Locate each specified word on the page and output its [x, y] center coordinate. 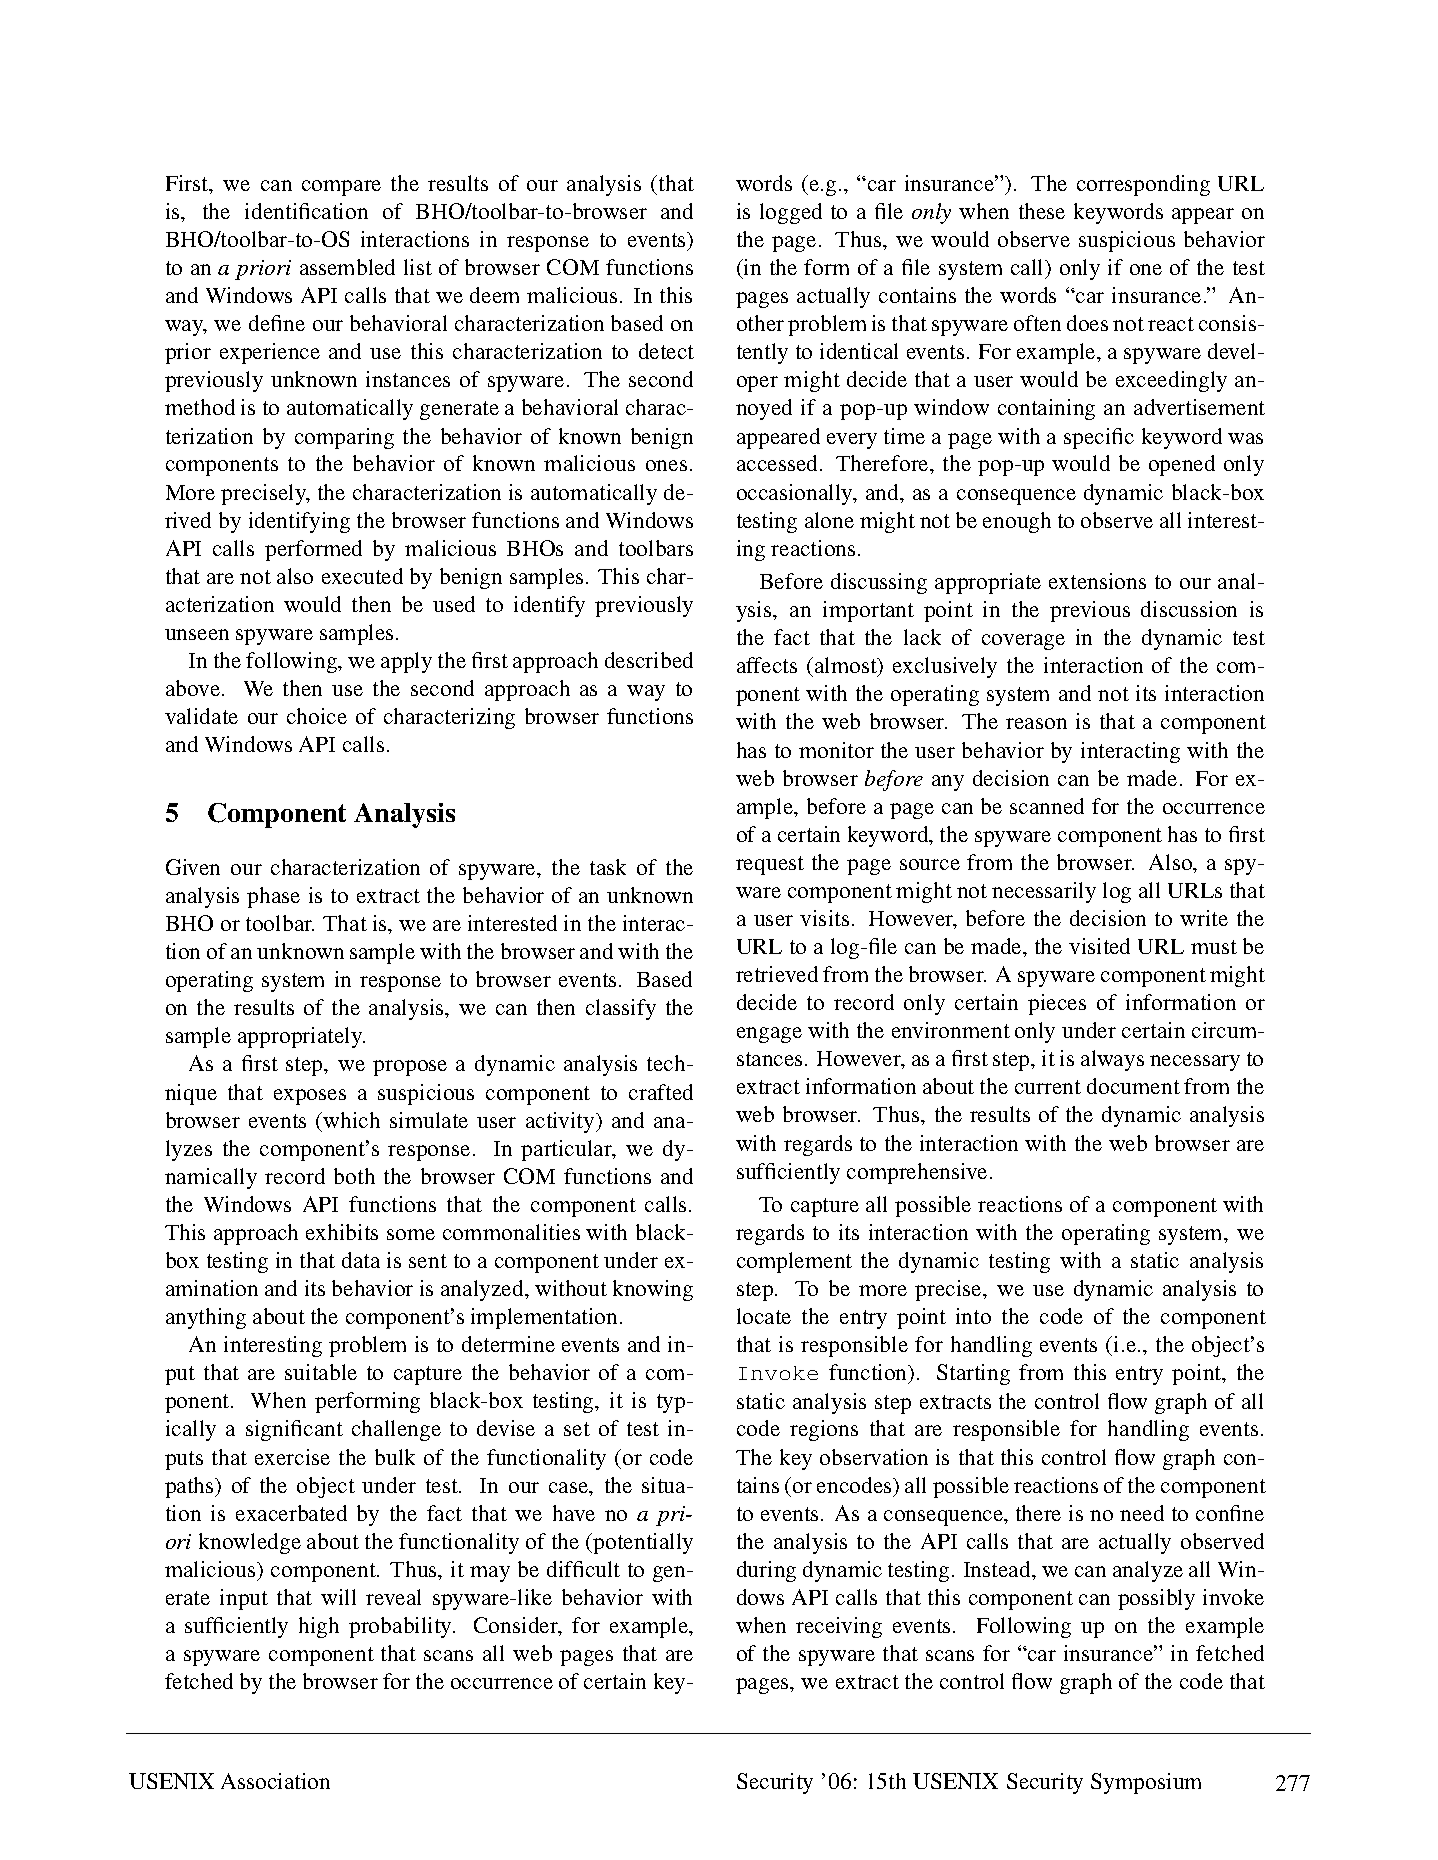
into [973, 1316]
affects [767, 665]
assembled [347, 267]
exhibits [342, 1232]
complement [794, 1262]
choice [317, 716]
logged [791, 213]
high [319, 1627]
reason [1036, 723]
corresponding [1143, 185]
